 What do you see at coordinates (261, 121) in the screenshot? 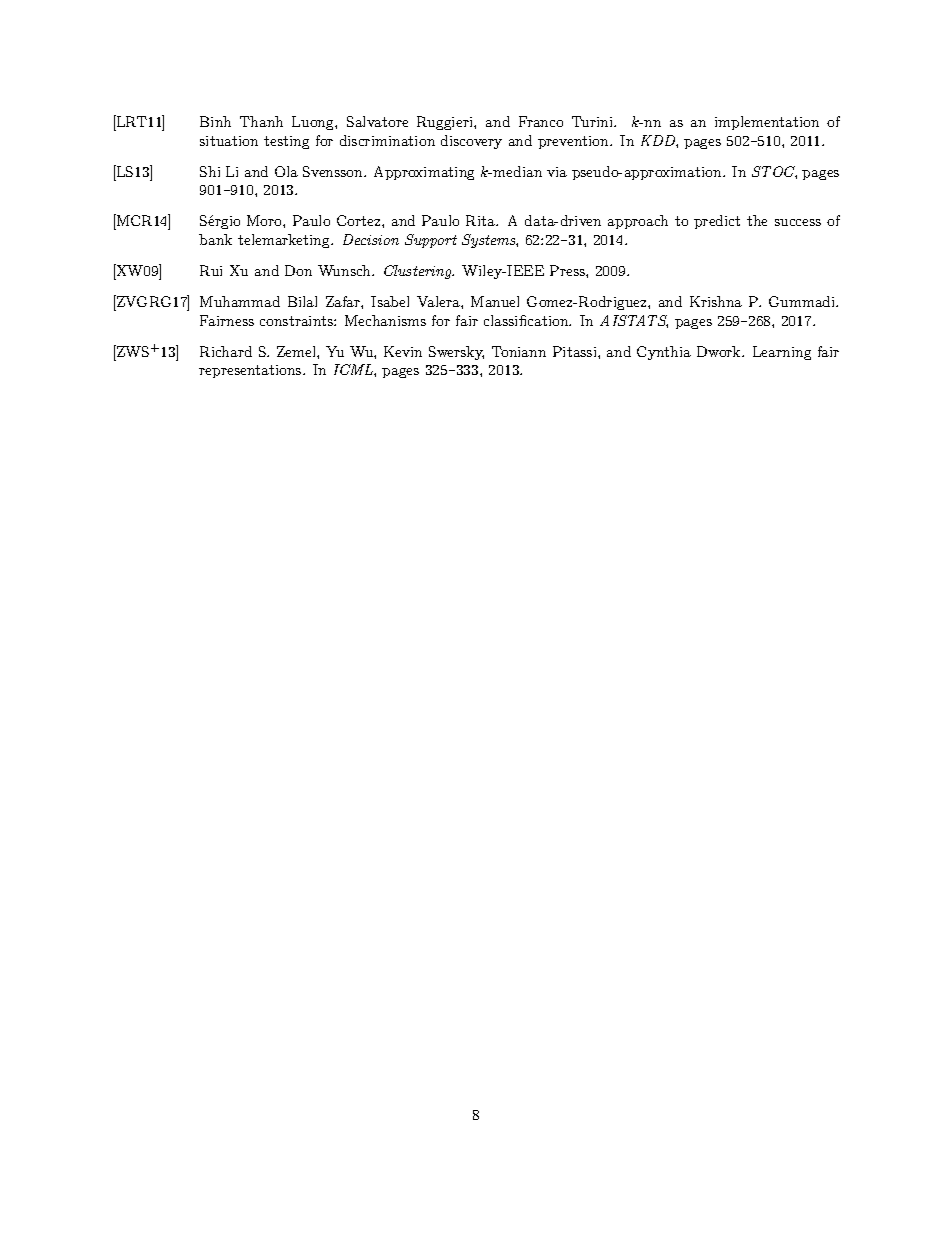
I see `Thanh` at bounding box center [261, 121].
